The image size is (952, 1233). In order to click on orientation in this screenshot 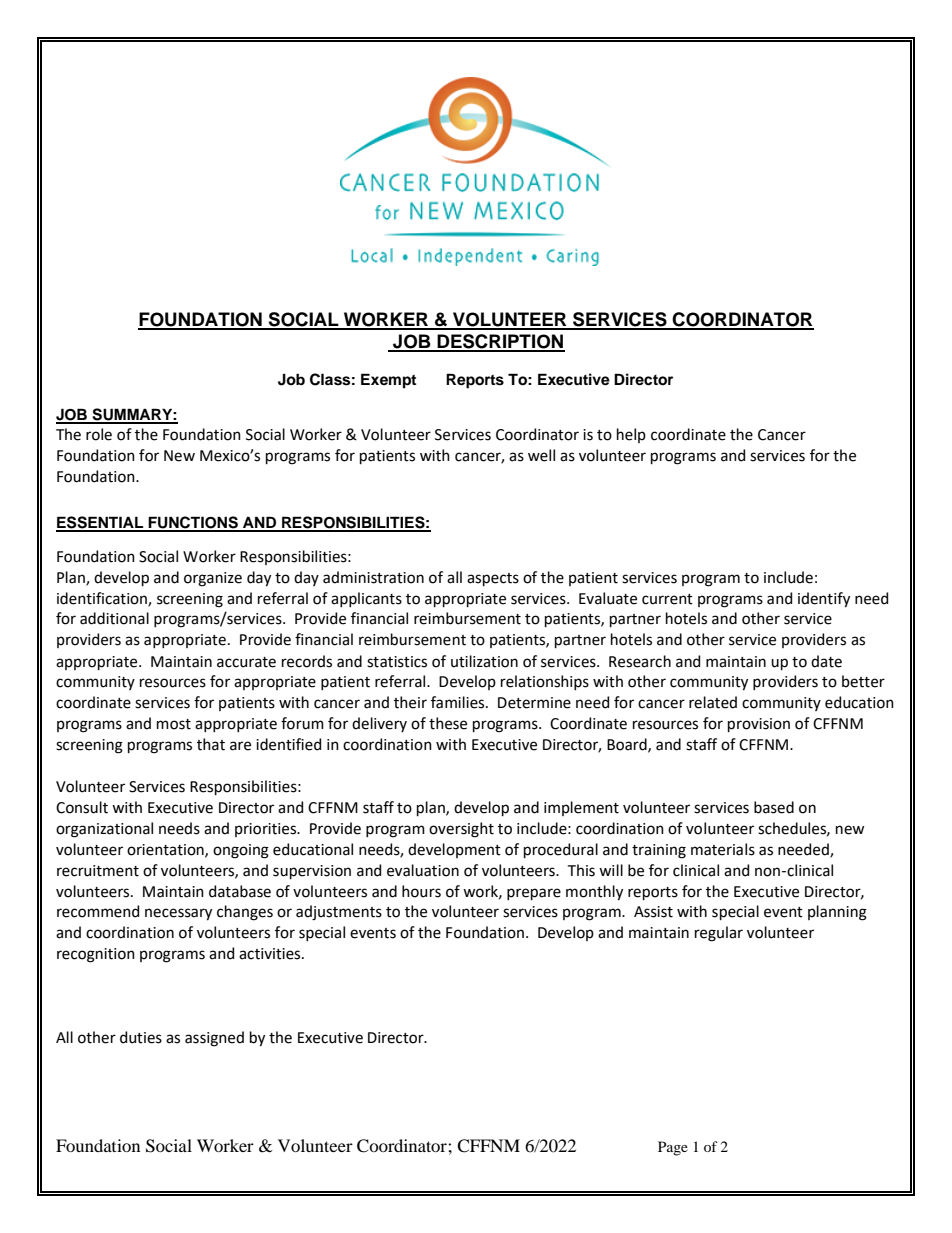, I will do `click(166, 850)`.
